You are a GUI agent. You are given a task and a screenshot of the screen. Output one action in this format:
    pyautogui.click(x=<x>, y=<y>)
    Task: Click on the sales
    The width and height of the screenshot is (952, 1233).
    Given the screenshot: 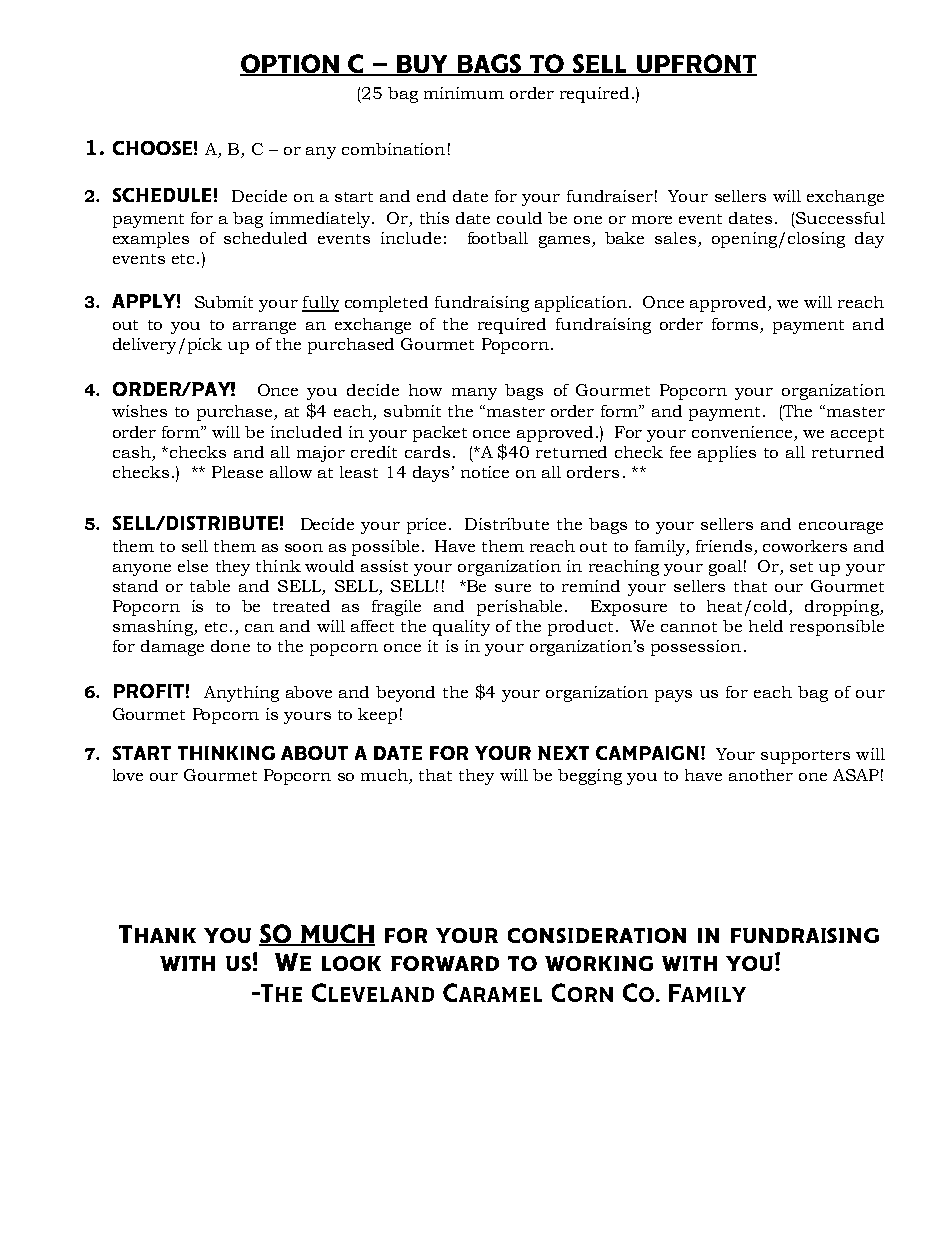 What is the action you would take?
    pyautogui.click(x=675, y=238)
